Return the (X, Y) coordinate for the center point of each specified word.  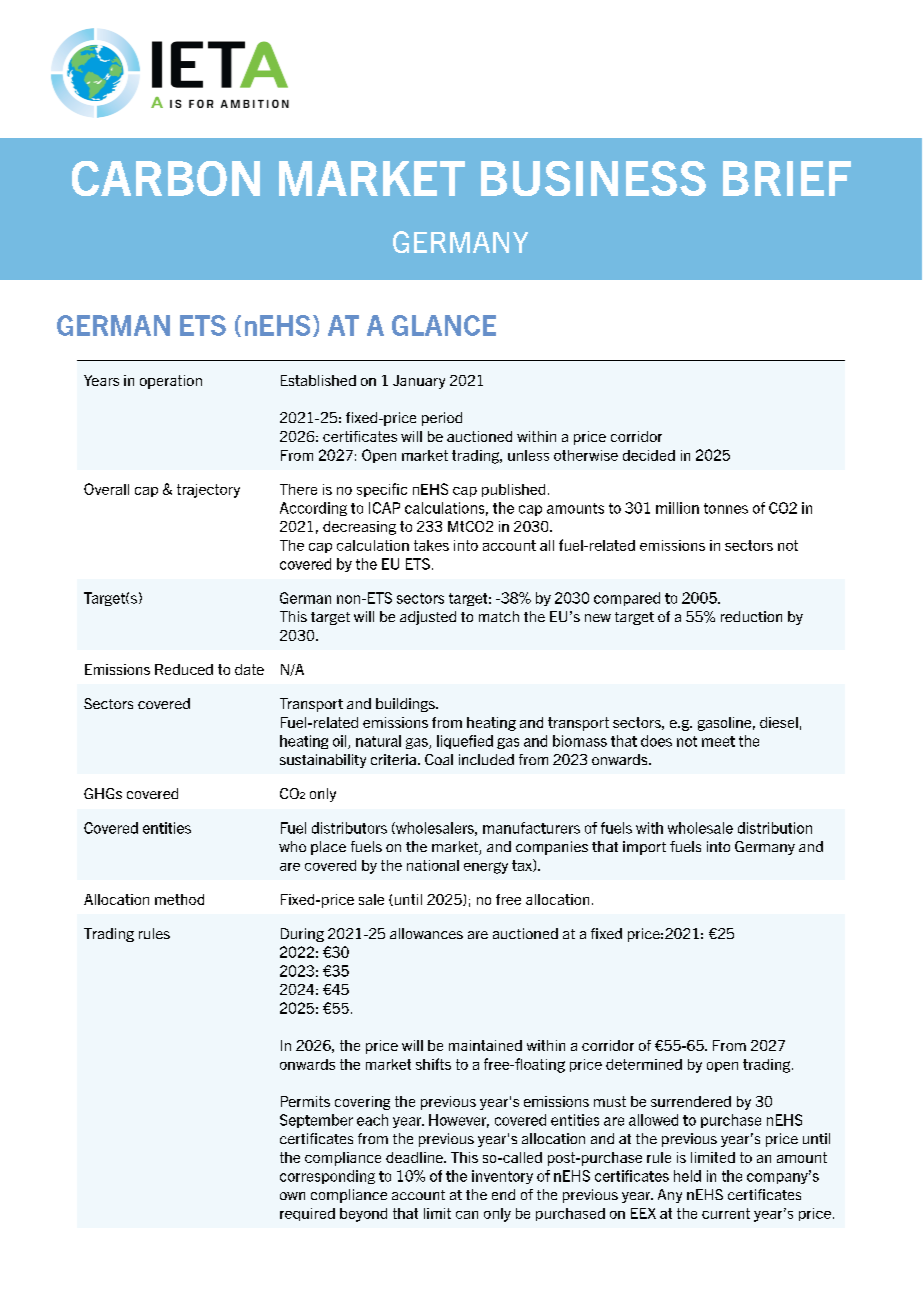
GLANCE (444, 325)
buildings (406, 705)
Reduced (184, 669)
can (467, 1215)
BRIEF (787, 178)
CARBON (166, 178)
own (292, 1196)
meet (718, 741)
